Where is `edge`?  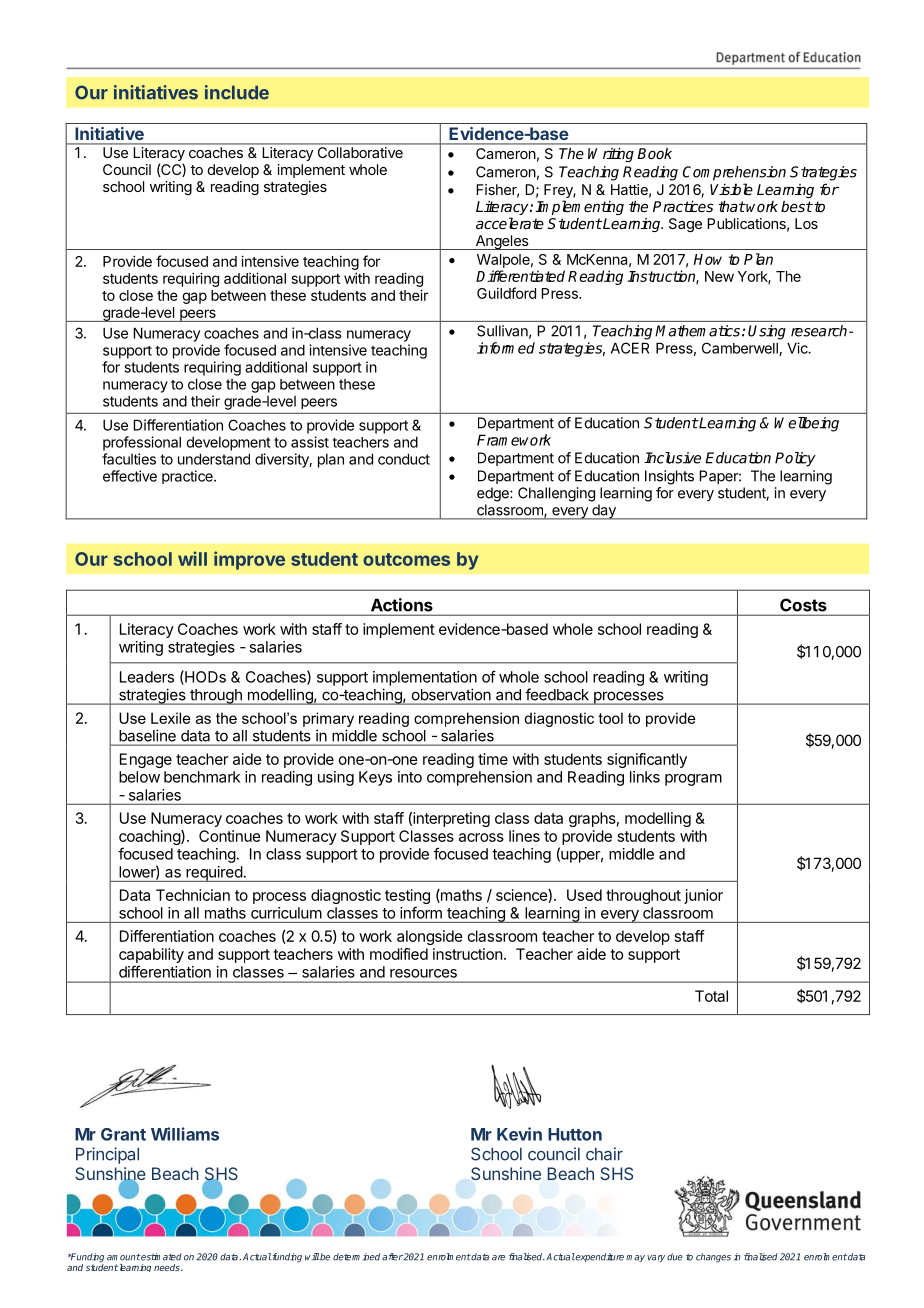
edge is located at coordinates (494, 494).
